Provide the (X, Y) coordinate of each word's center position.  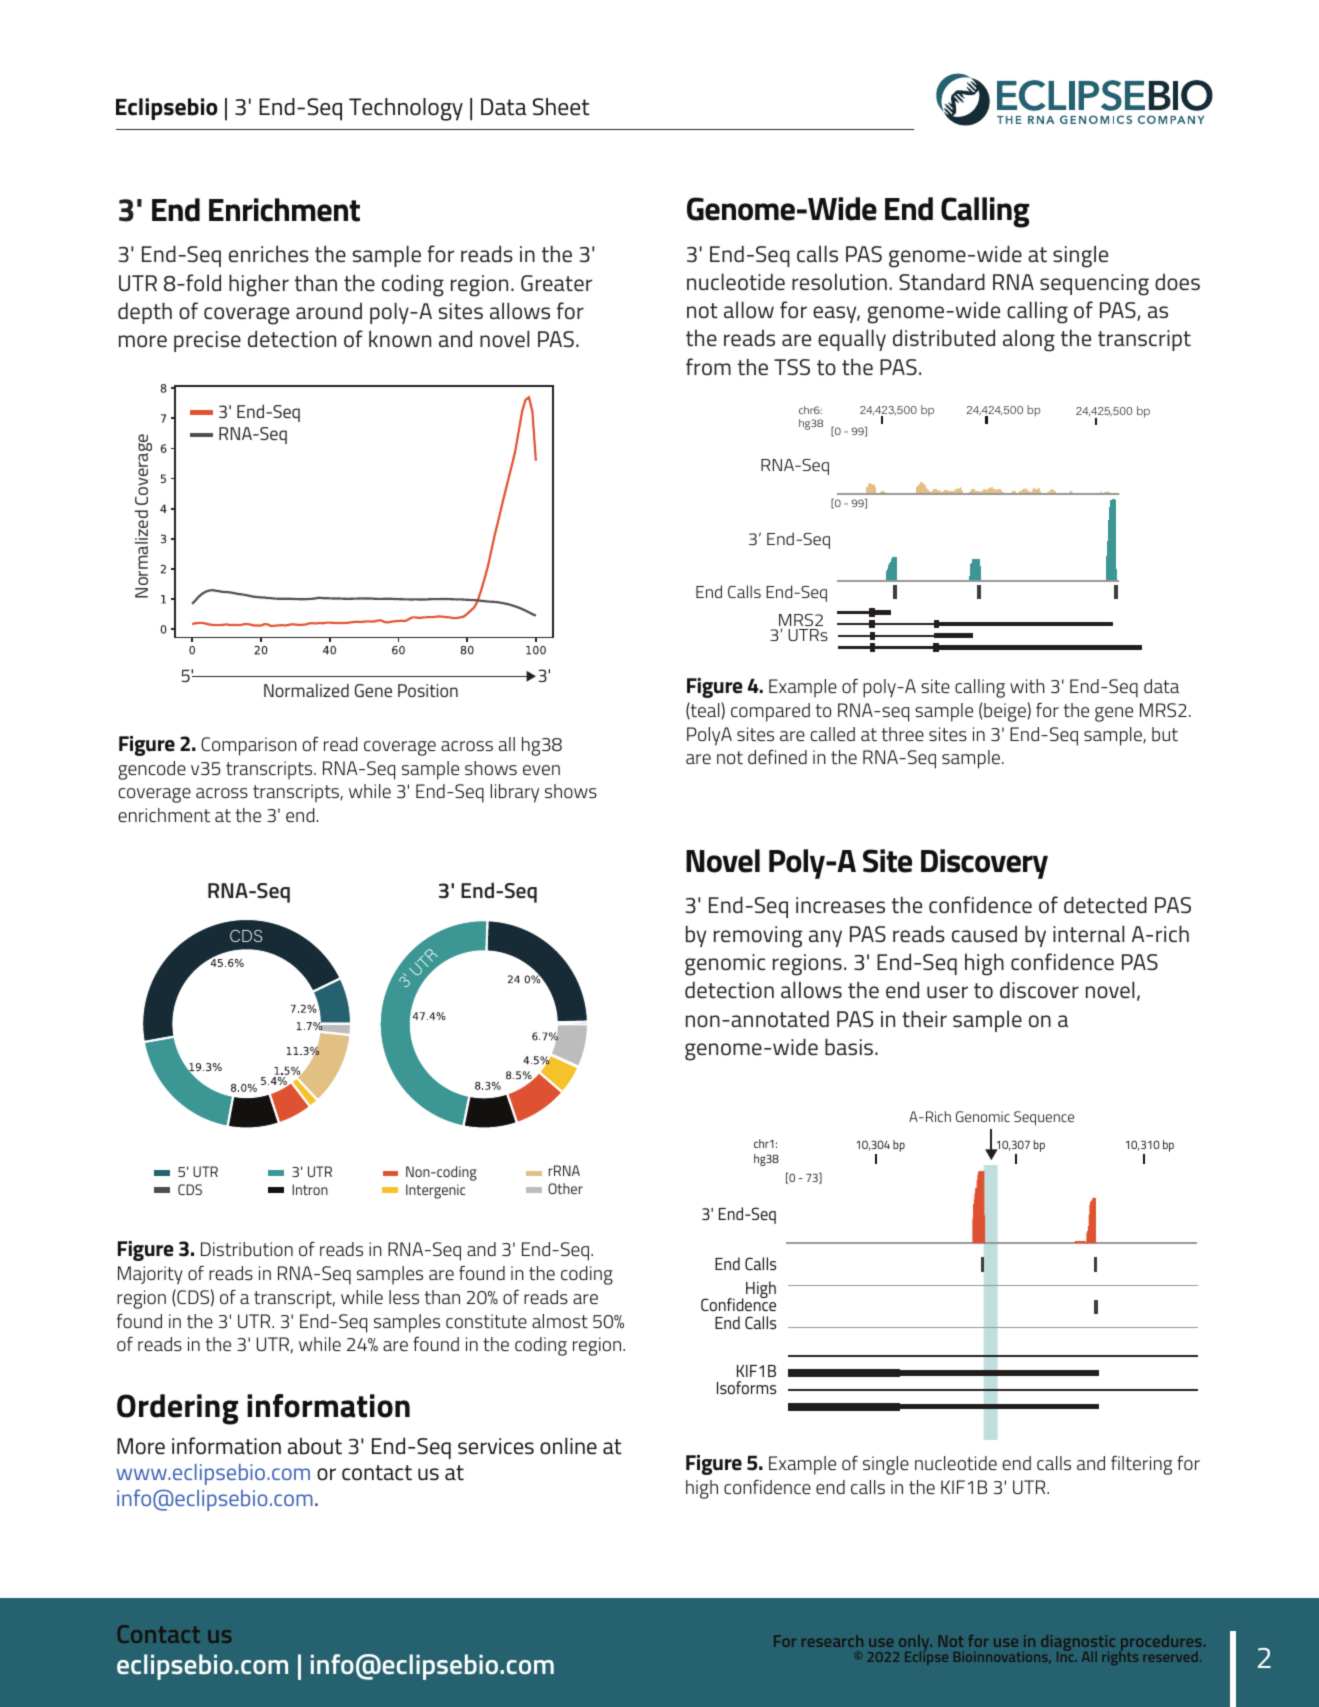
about (315, 1446)
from (708, 366)
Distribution (247, 1249)
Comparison (249, 746)
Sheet (561, 107)
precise (207, 341)
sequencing (1094, 285)
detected (1105, 905)
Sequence (1044, 1118)
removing (758, 937)
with (1027, 686)
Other (565, 1188)
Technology (406, 109)
